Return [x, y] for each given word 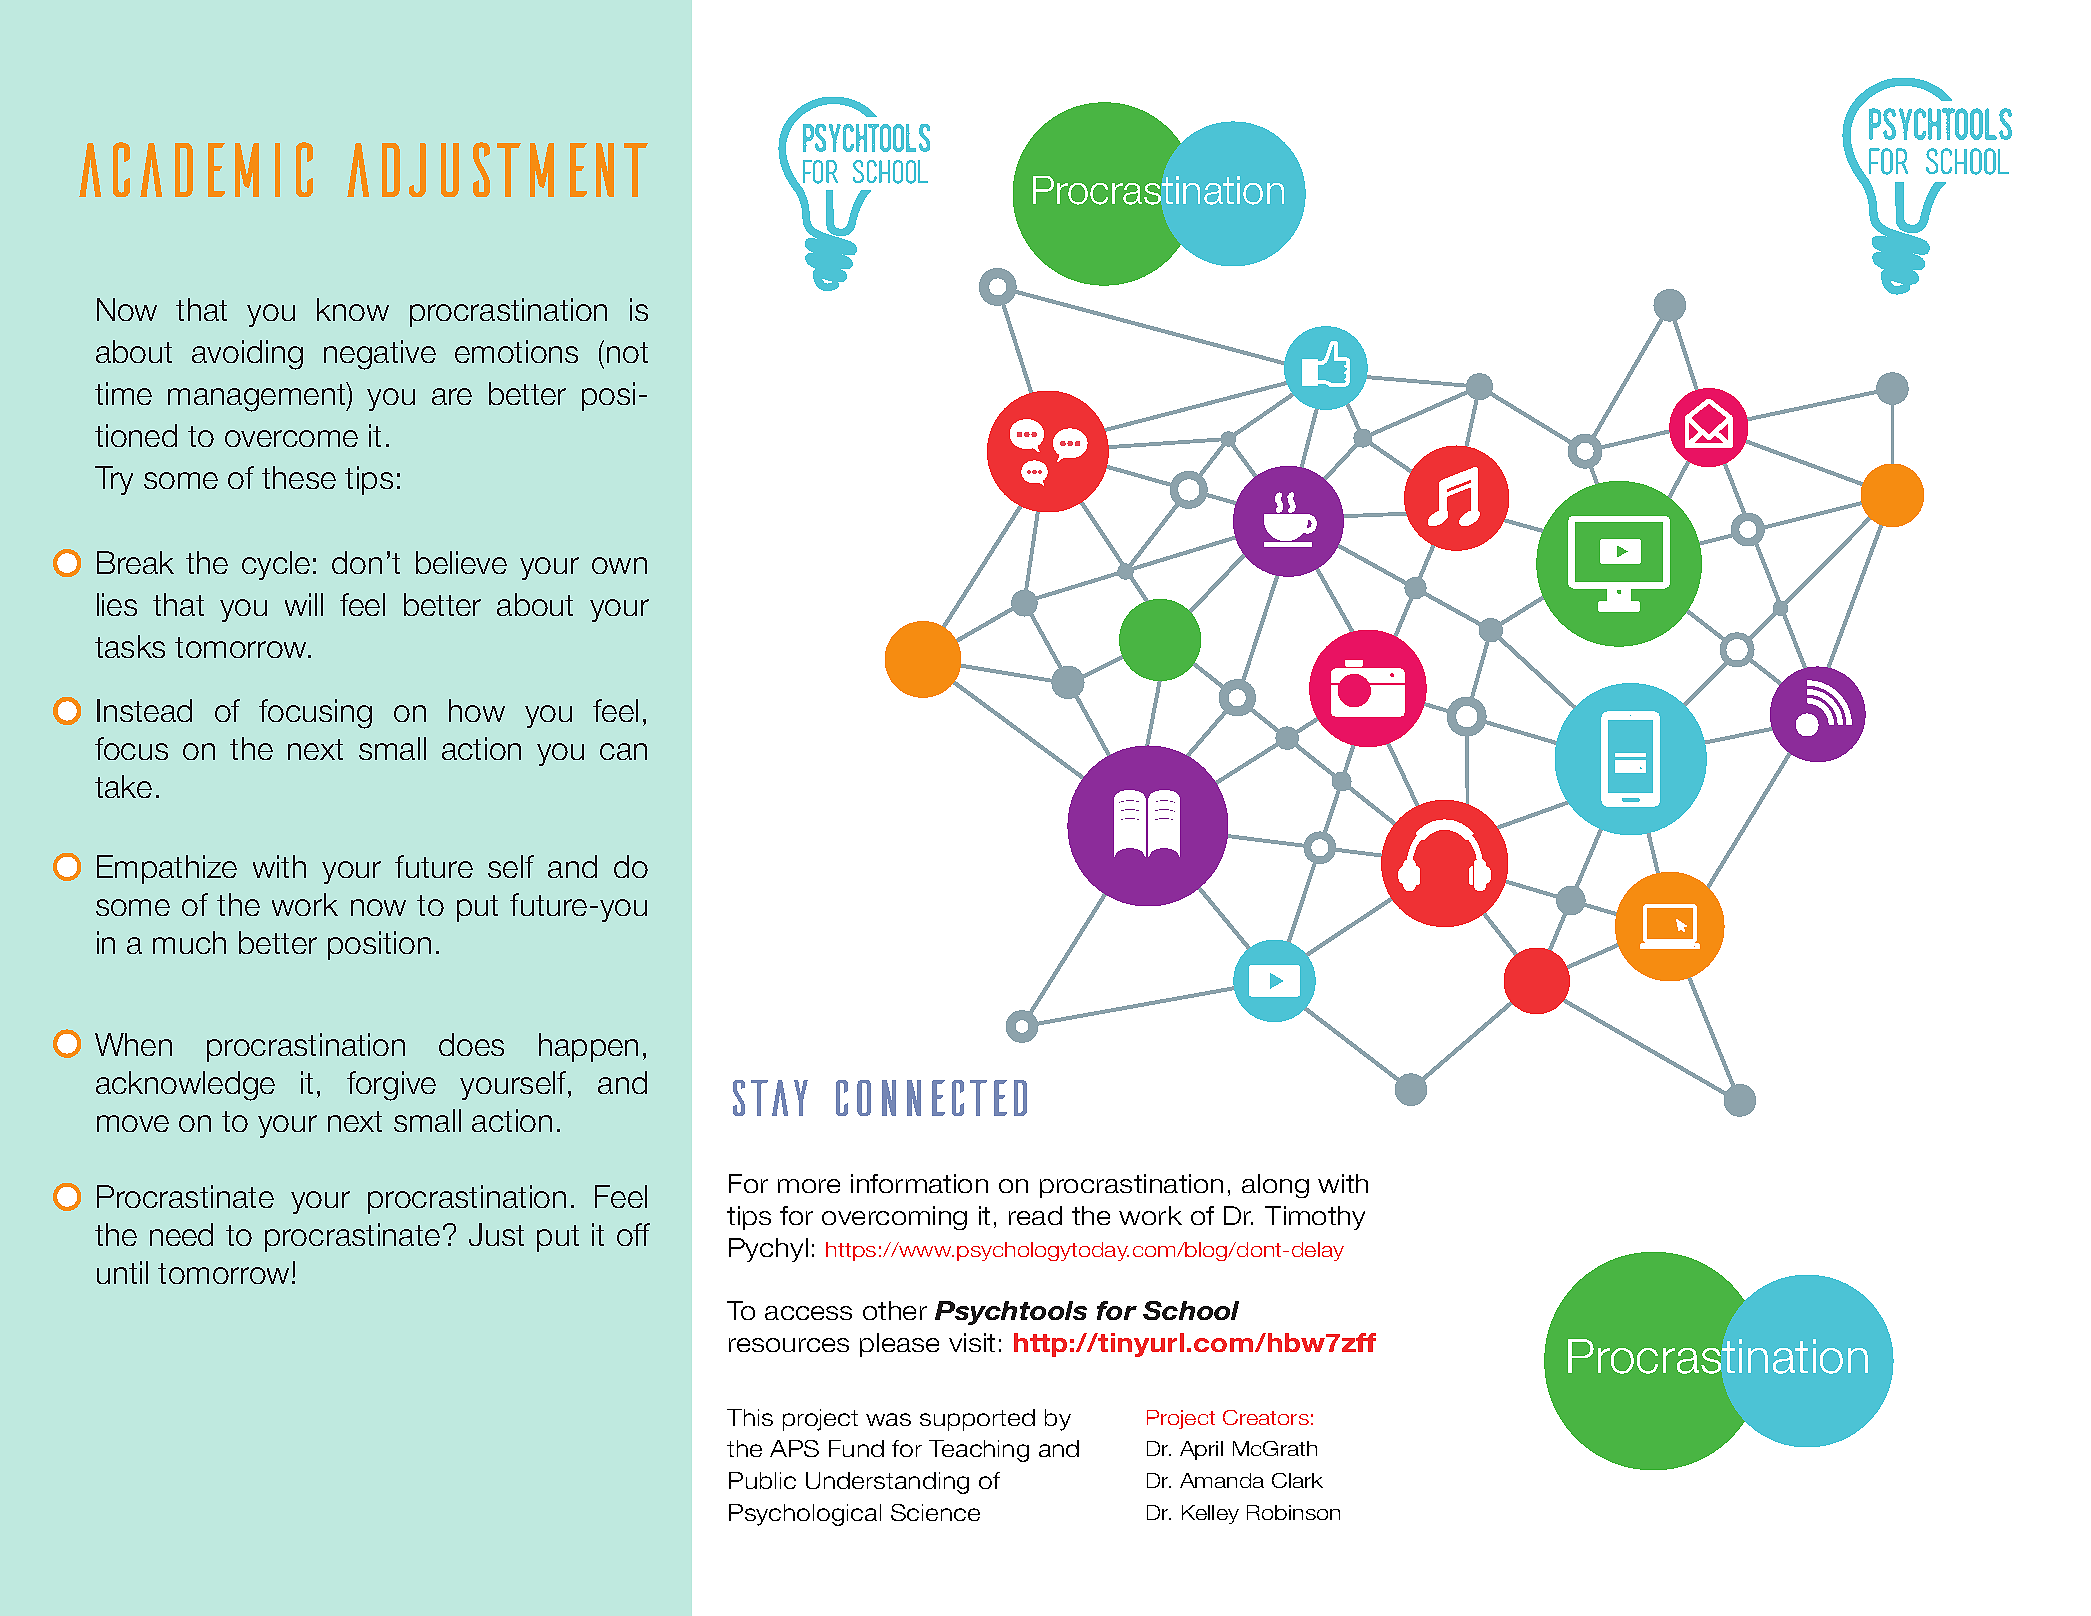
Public [762, 1480]
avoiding [247, 355]
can [623, 751]
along [1275, 1186]
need [181, 1234]
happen [588, 1047]
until [122, 1272]
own [619, 565]
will [304, 604]
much [189, 942]
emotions [516, 351]
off [633, 1234]
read [1035, 1215]
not [627, 352]
